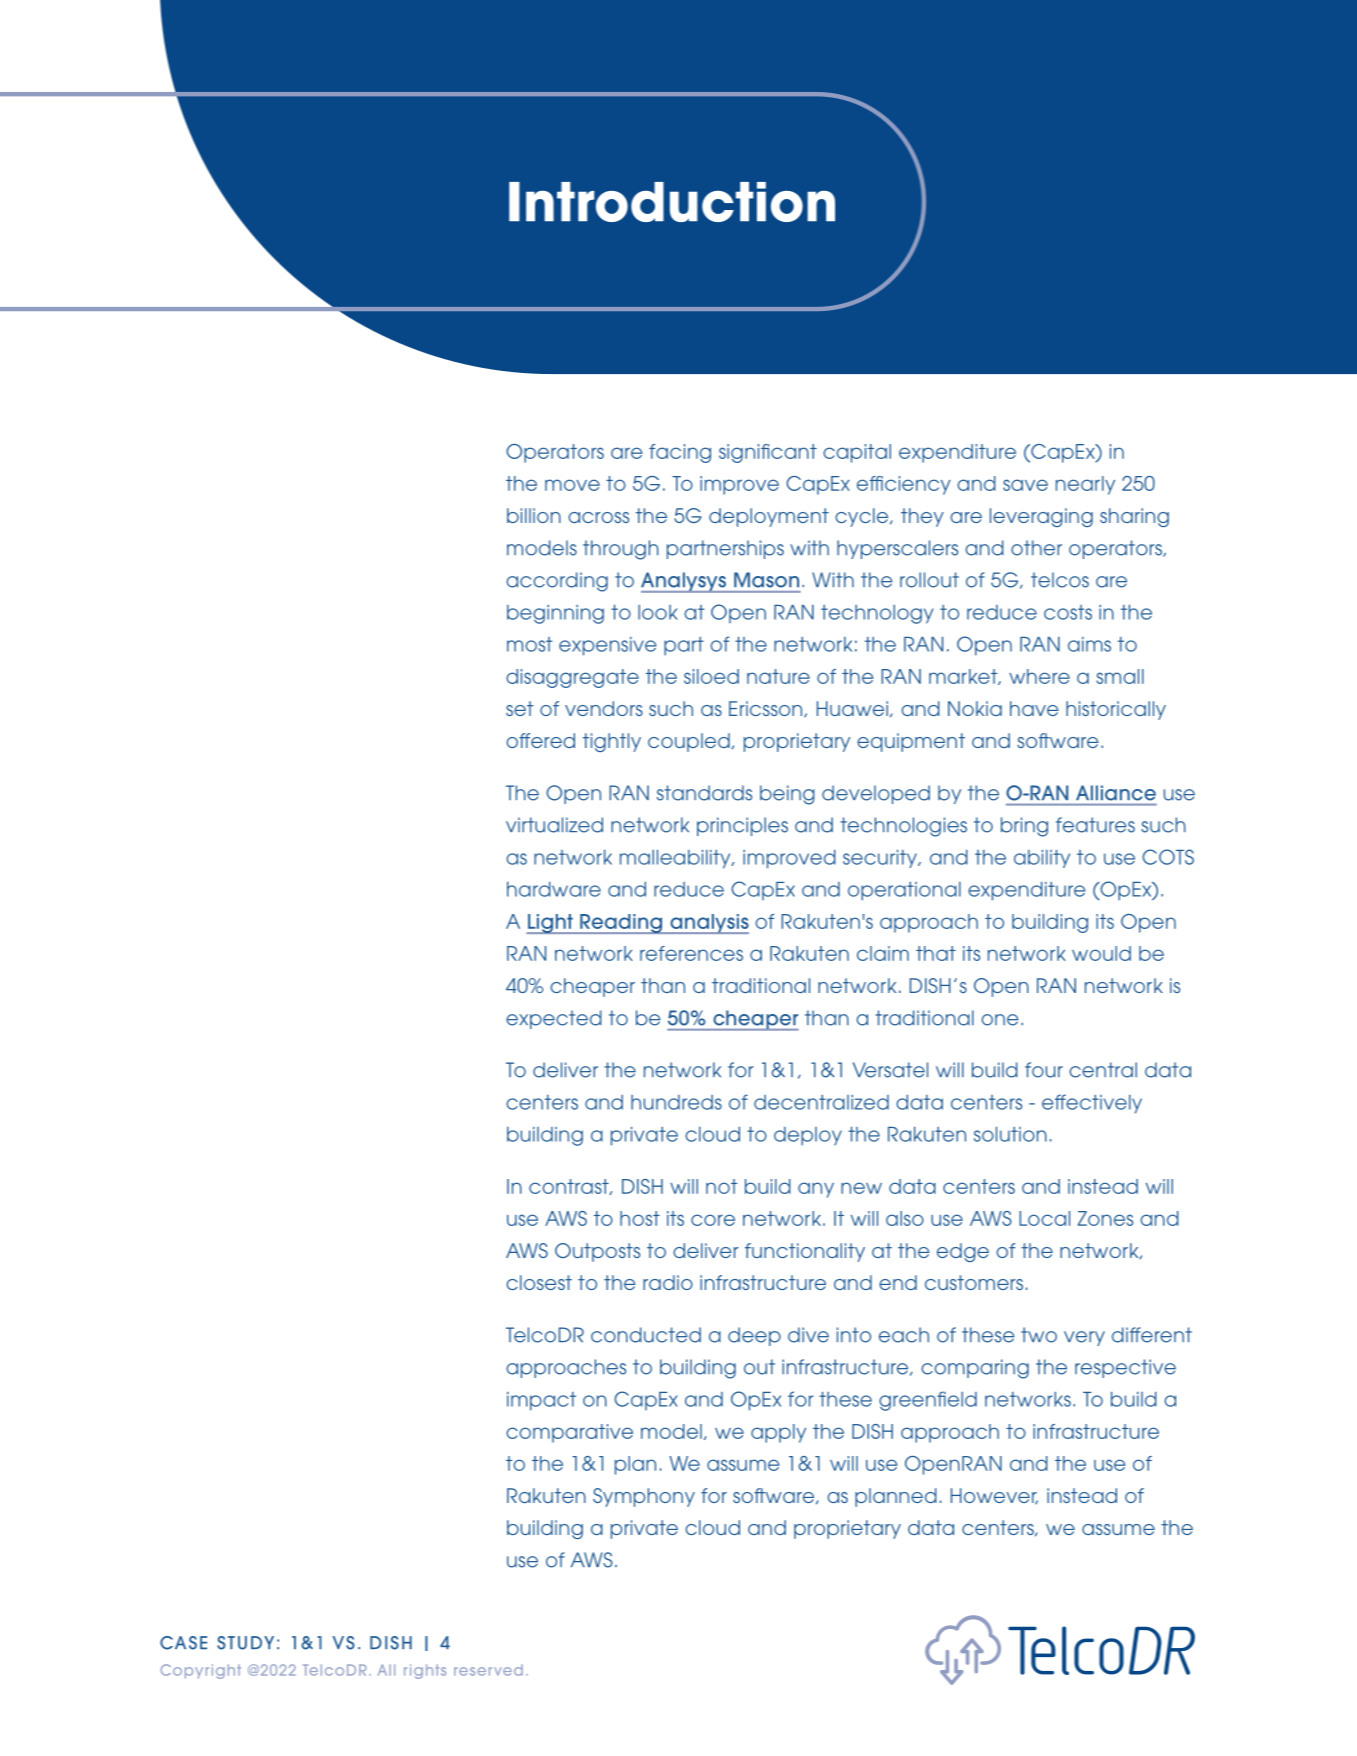 The height and width of the page is (1756, 1357). Describe the element at coordinates (554, 1019) in the page. I see `expected` at that location.
